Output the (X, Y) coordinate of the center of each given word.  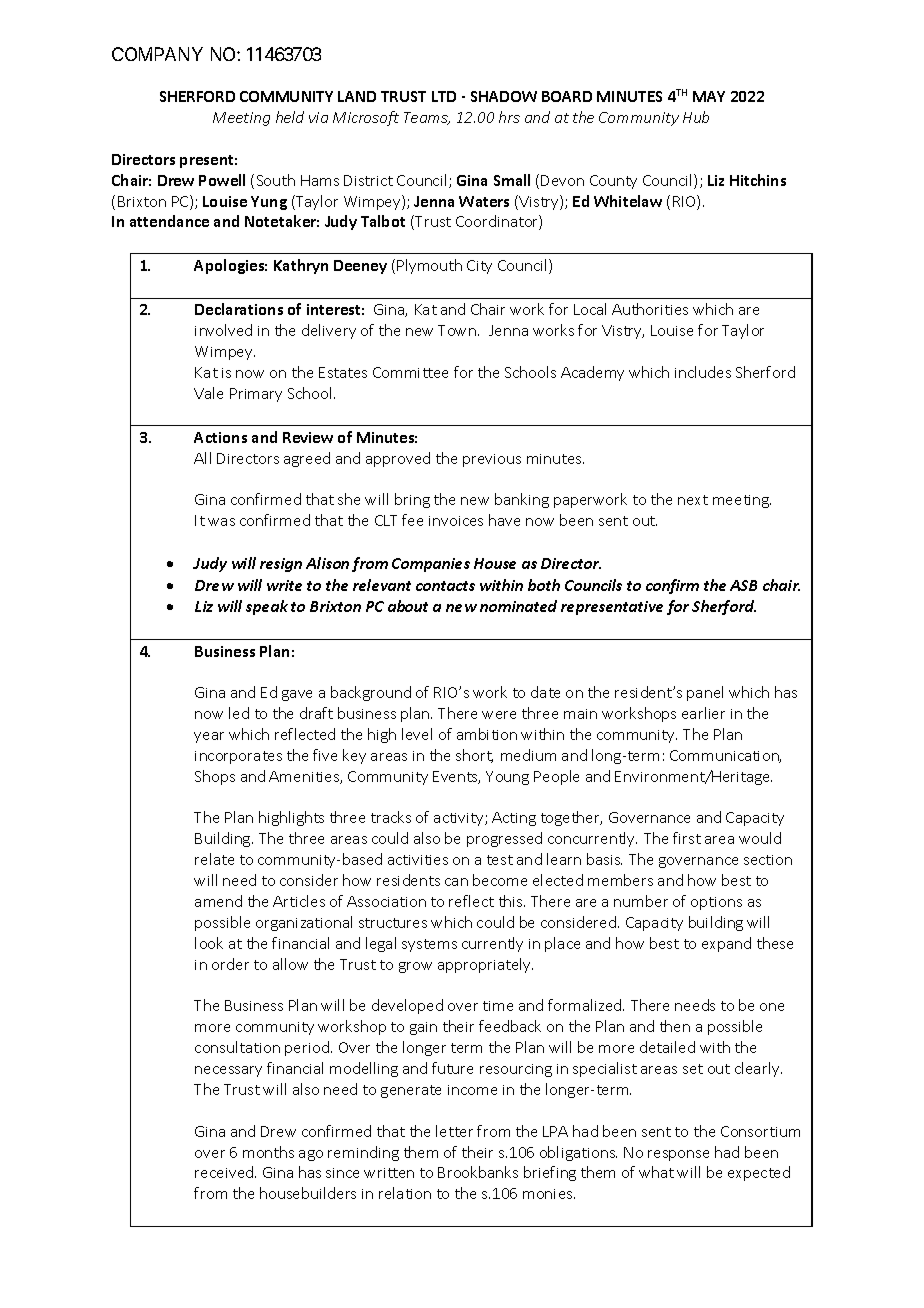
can (456, 882)
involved (223, 330)
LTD (444, 96)
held (290, 117)
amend (218, 901)
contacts (445, 586)
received (225, 1172)
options (716, 903)
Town (457, 330)
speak (267, 607)
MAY (709, 96)
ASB (743, 585)
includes (703, 372)
